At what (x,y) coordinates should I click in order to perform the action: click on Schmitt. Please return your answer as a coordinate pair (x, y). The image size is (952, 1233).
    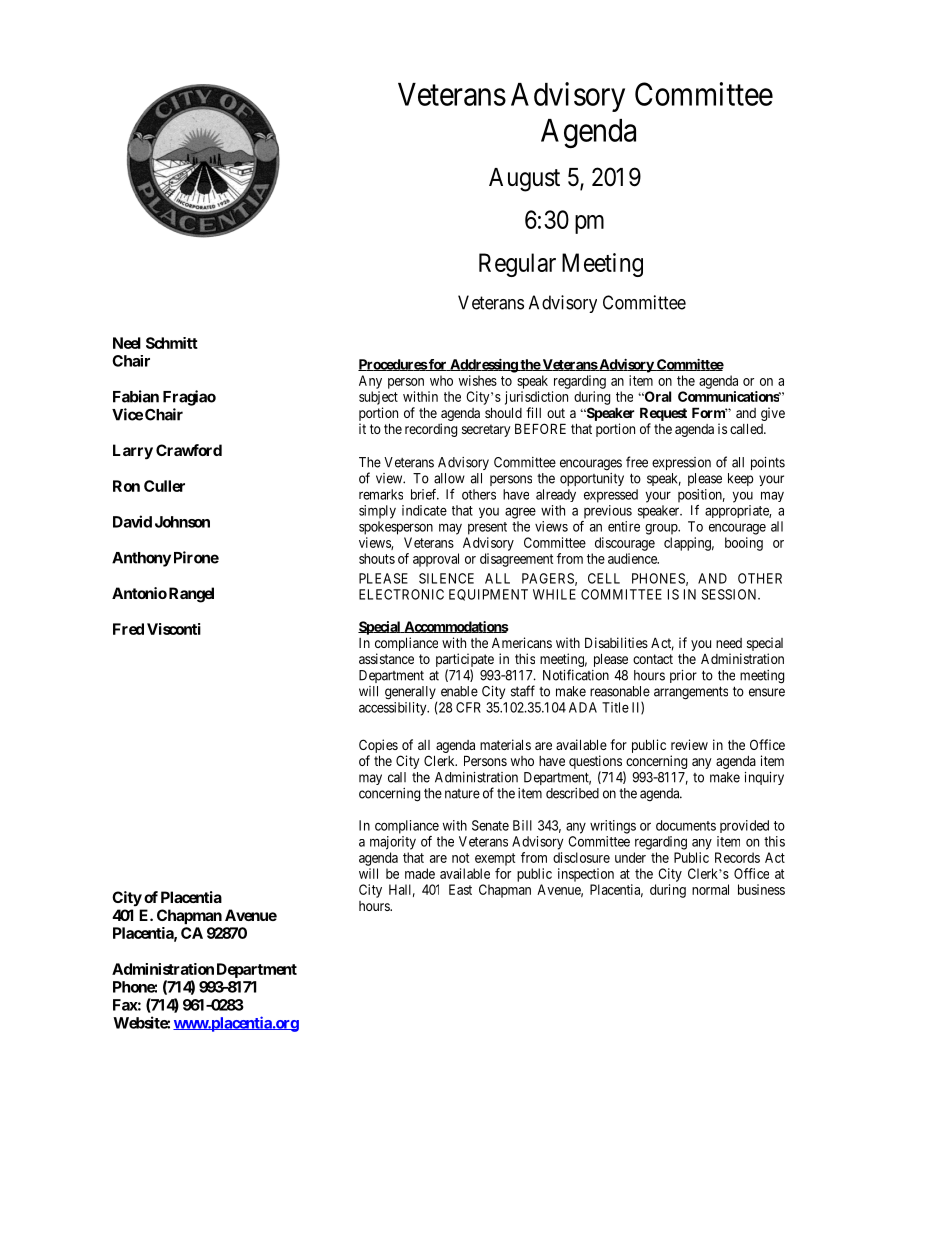
    Looking at the image, I should click on (172, 343).
